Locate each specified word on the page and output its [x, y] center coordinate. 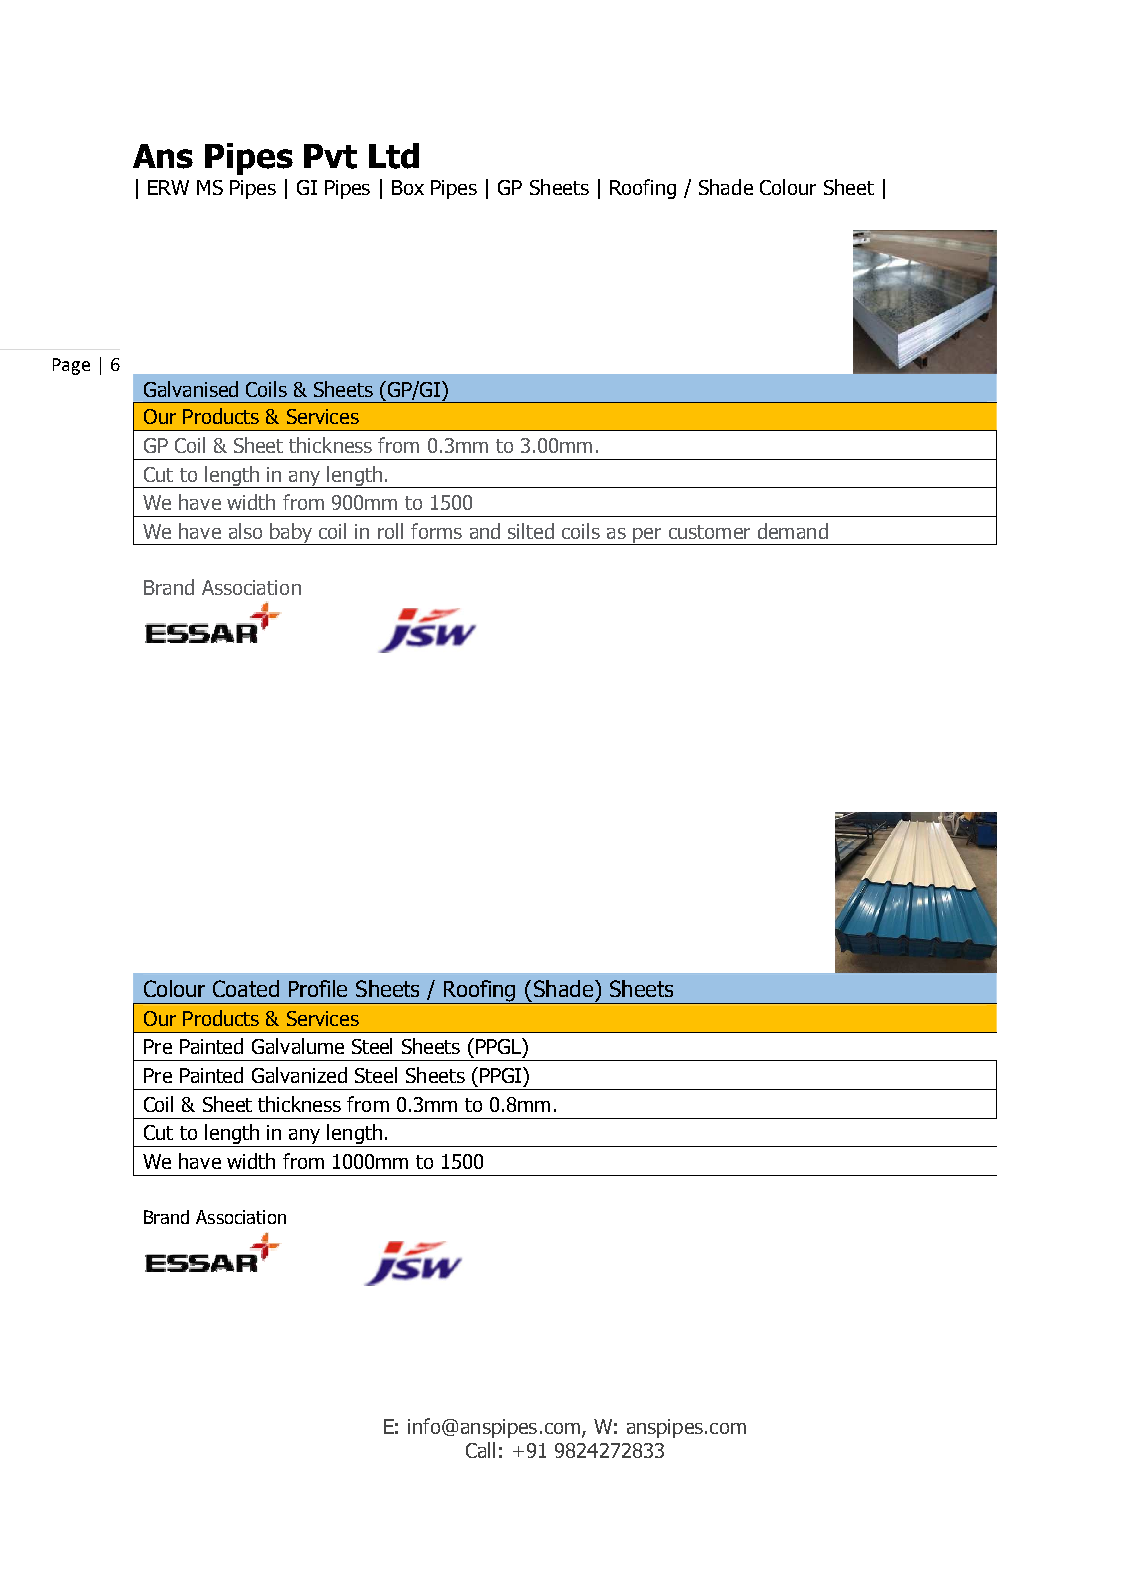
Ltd [394, 156]
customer [709, 532]
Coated [246, 988]
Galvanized [299, 1075]
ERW [168, 187]
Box [408, 187]
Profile [318, 988]
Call [480, 1450]
